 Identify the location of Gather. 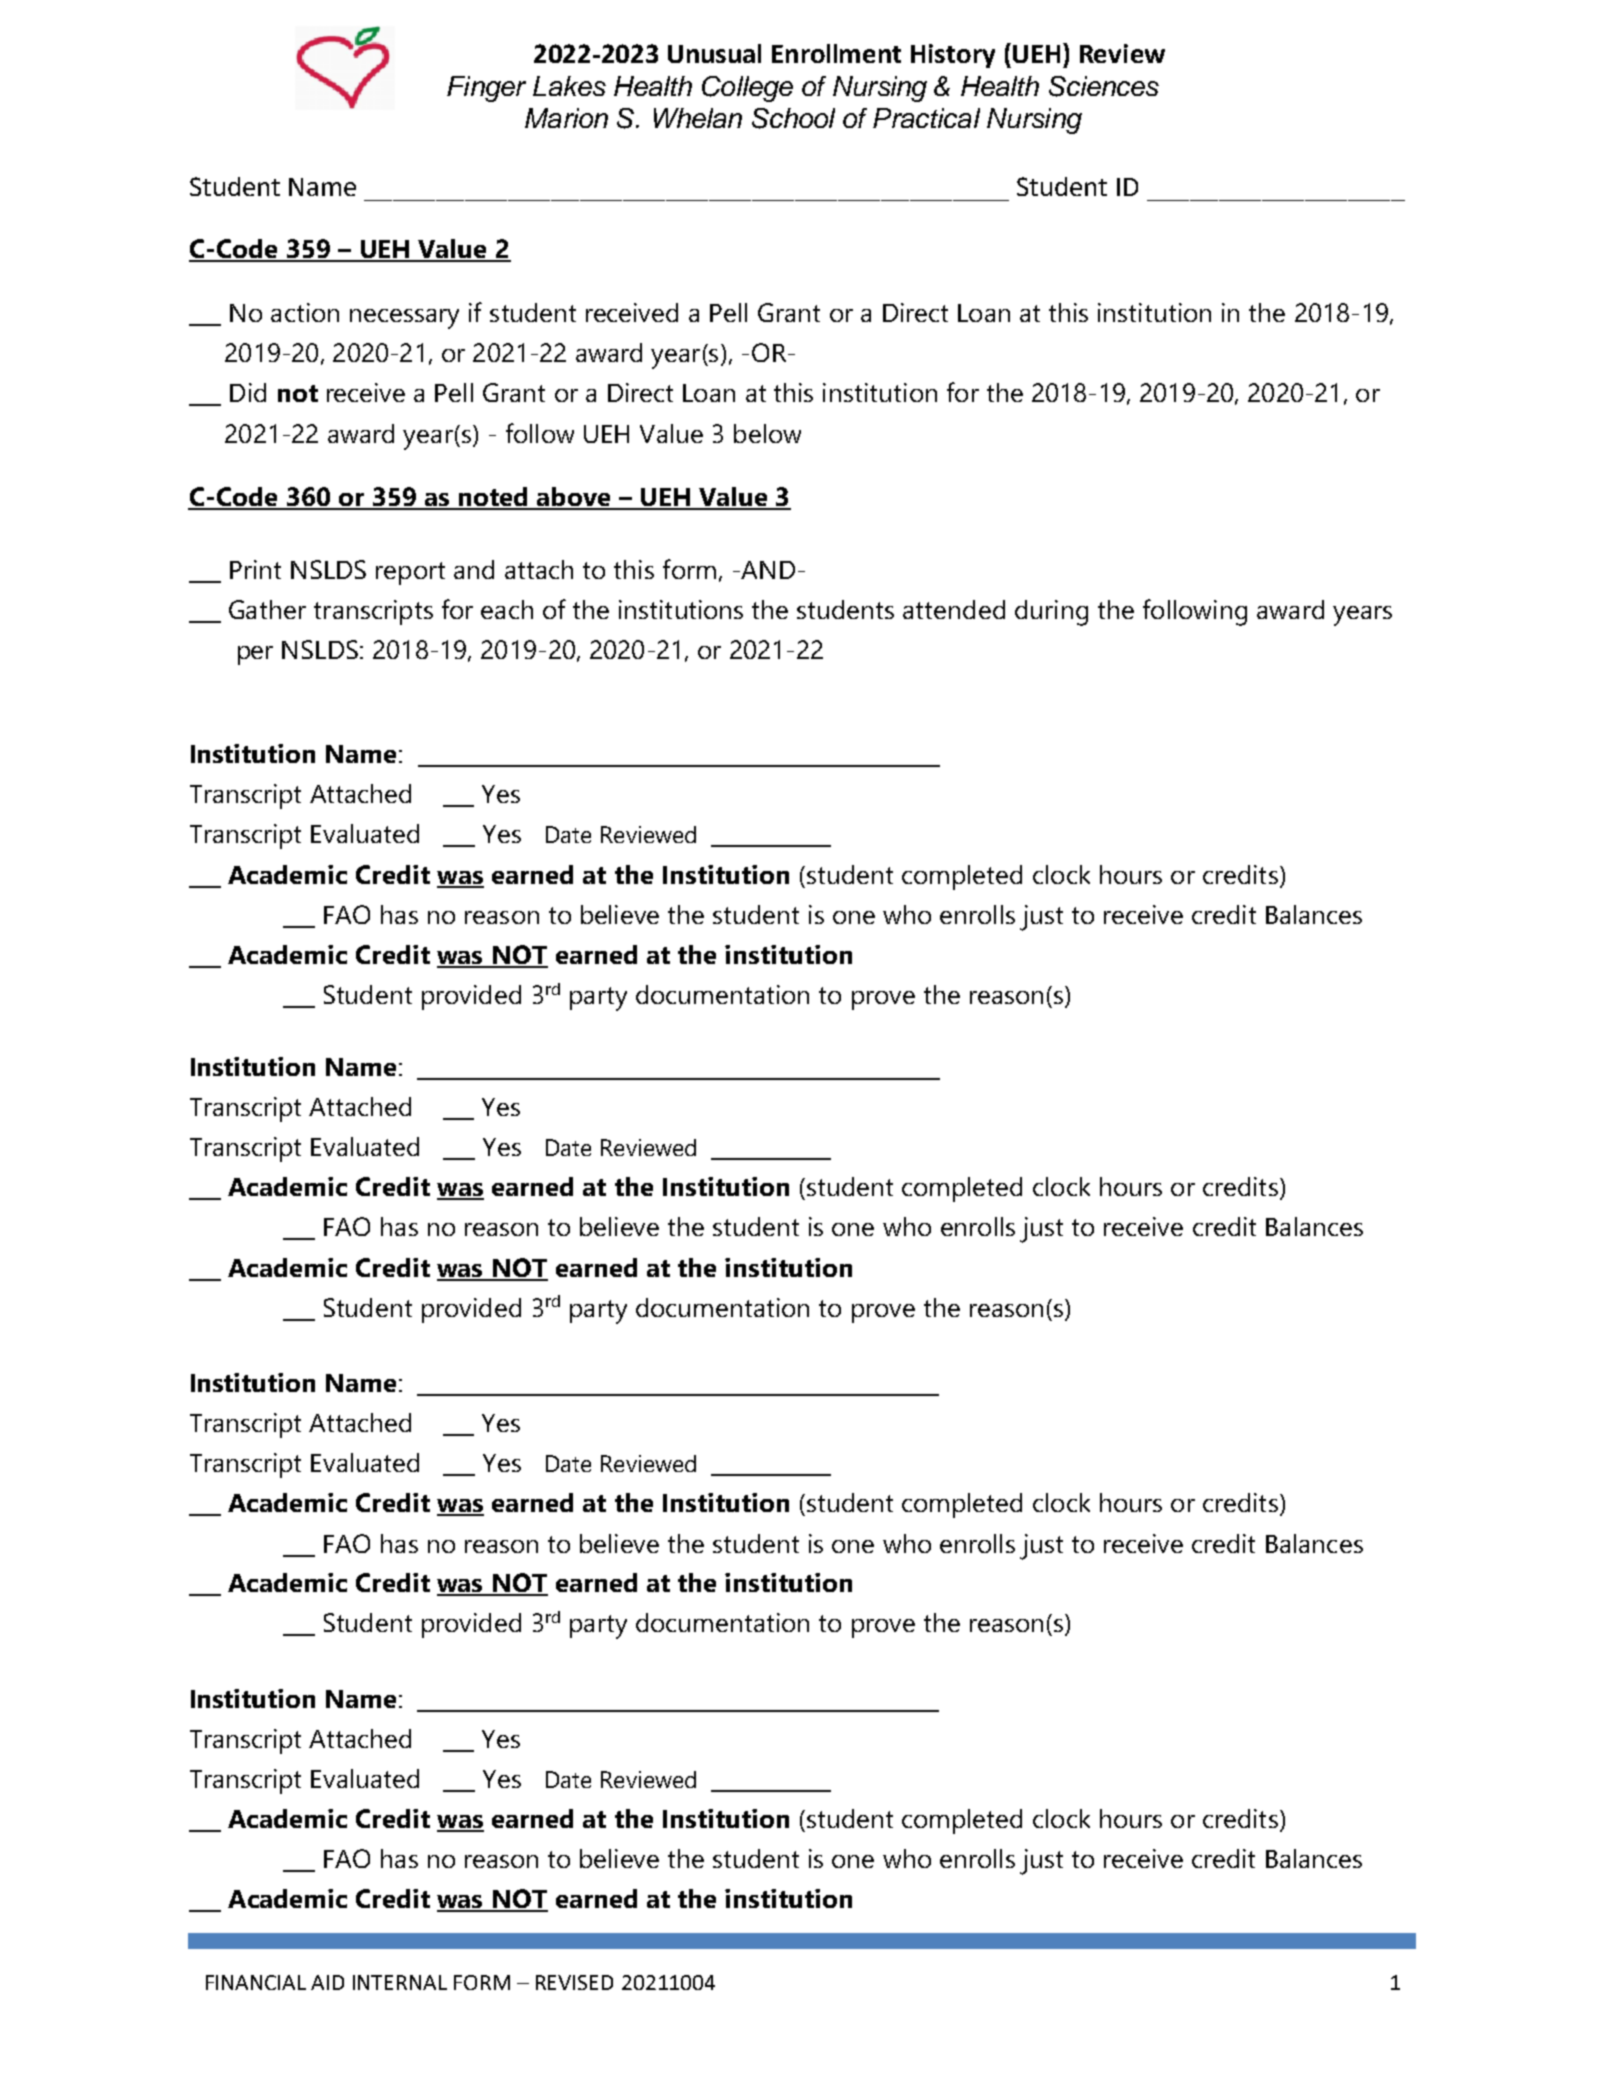
(267, 609).
